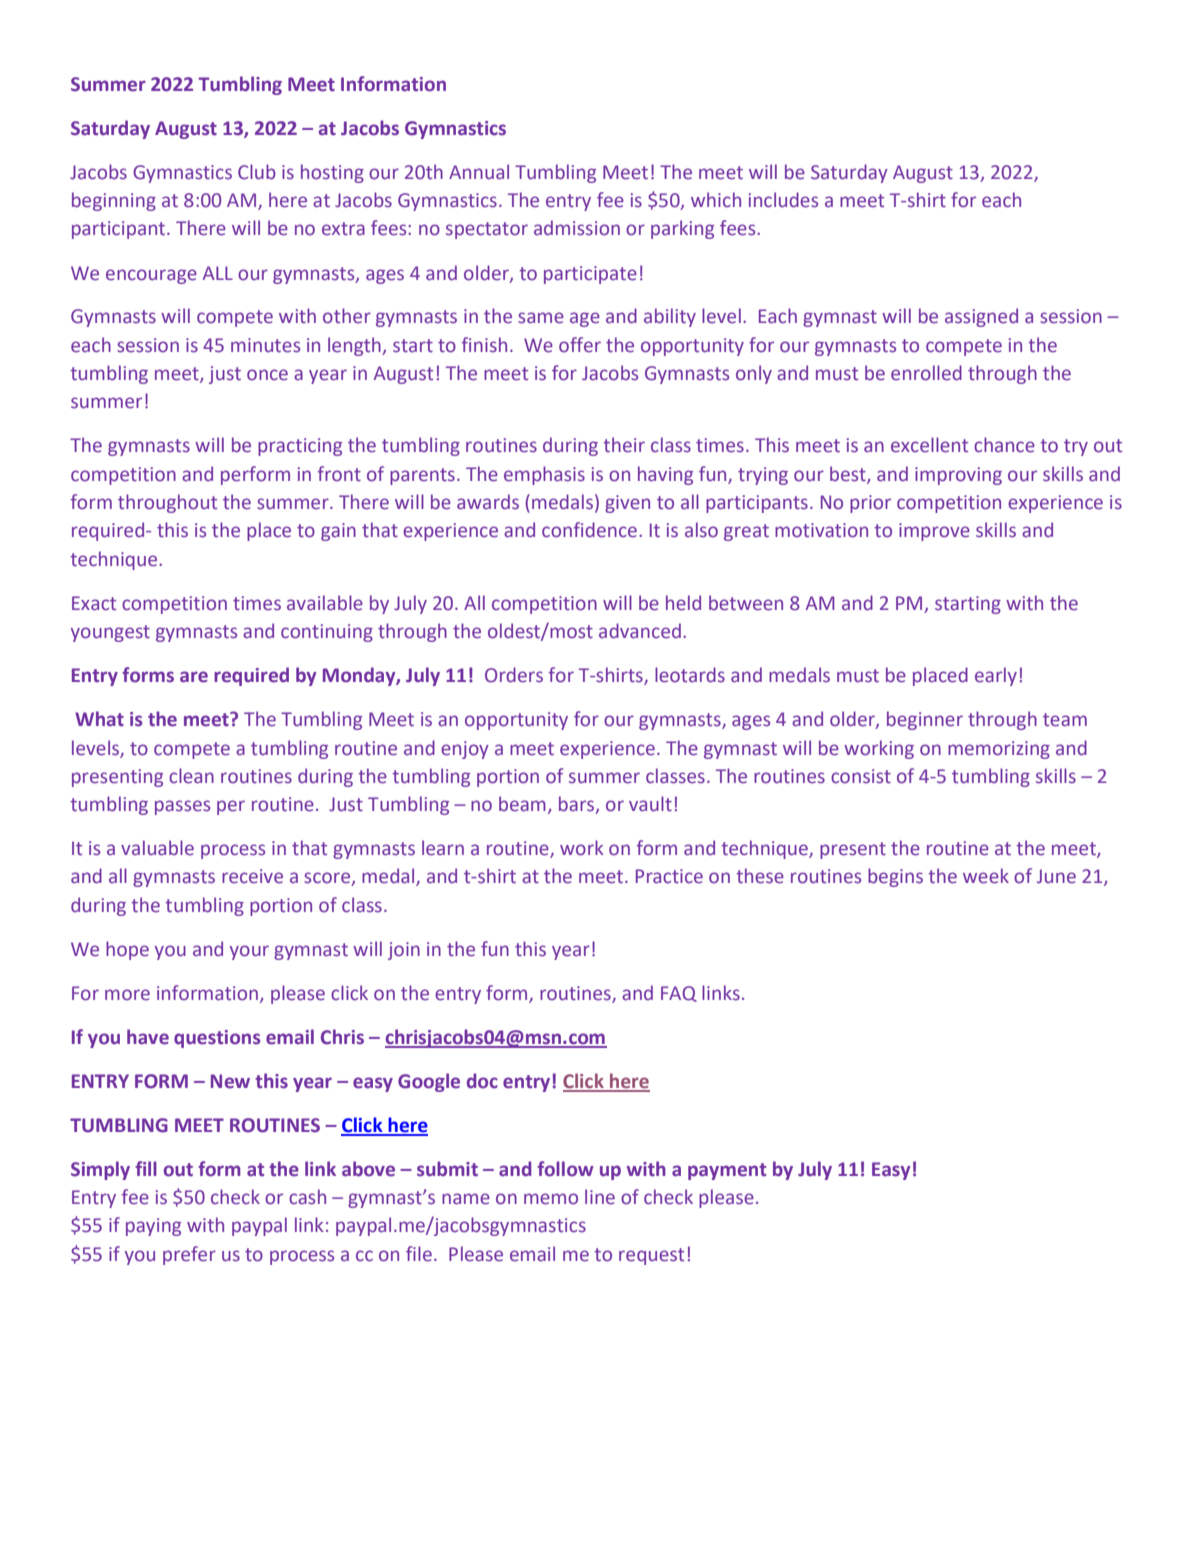 The height and width of the screenshot is (1549, 1197). What do you see at coordinates (669, 876) in the screenshot?
I see `Practice` at bounding box center [669, 876].
